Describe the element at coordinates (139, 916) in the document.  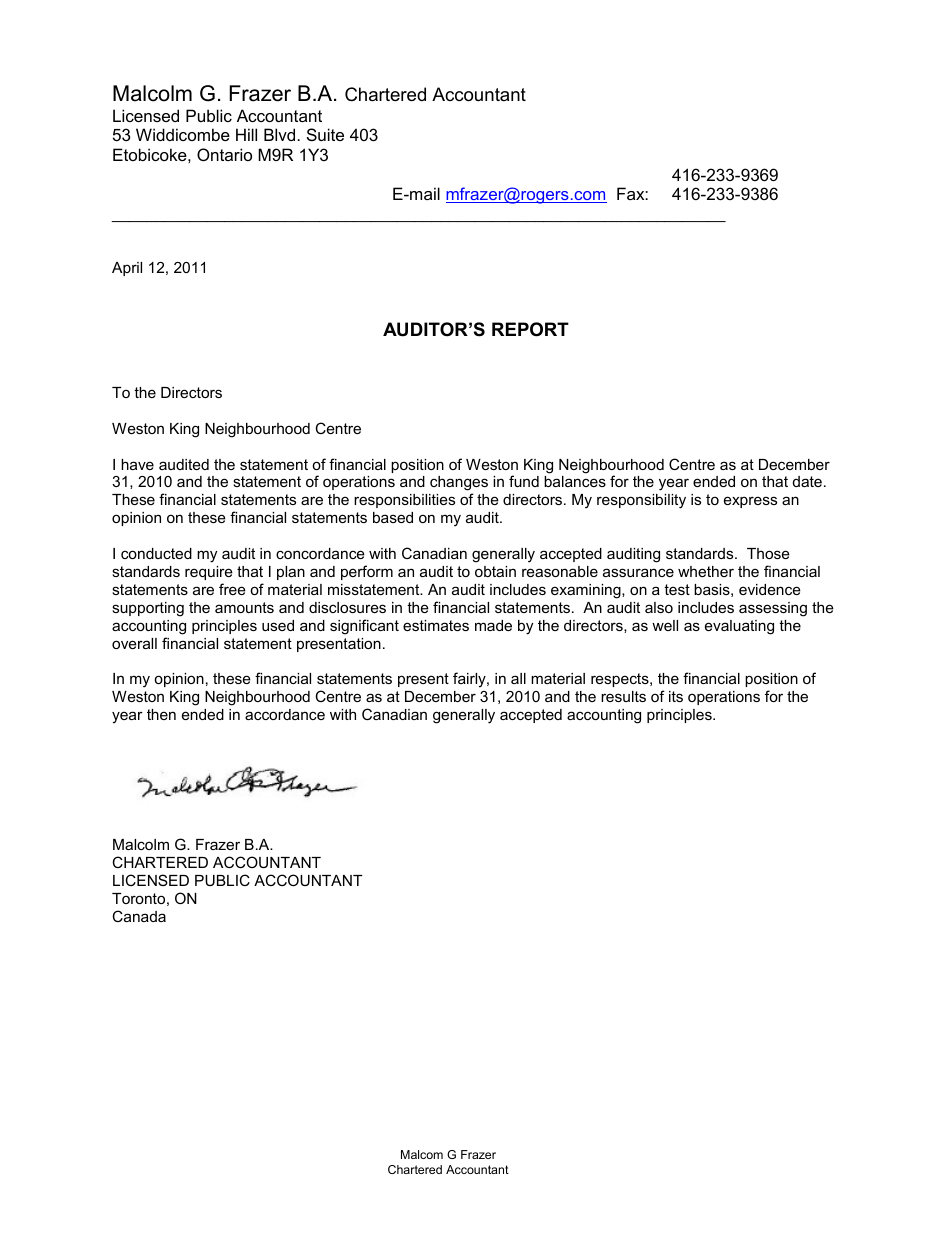
I see `Canada` at that location.
